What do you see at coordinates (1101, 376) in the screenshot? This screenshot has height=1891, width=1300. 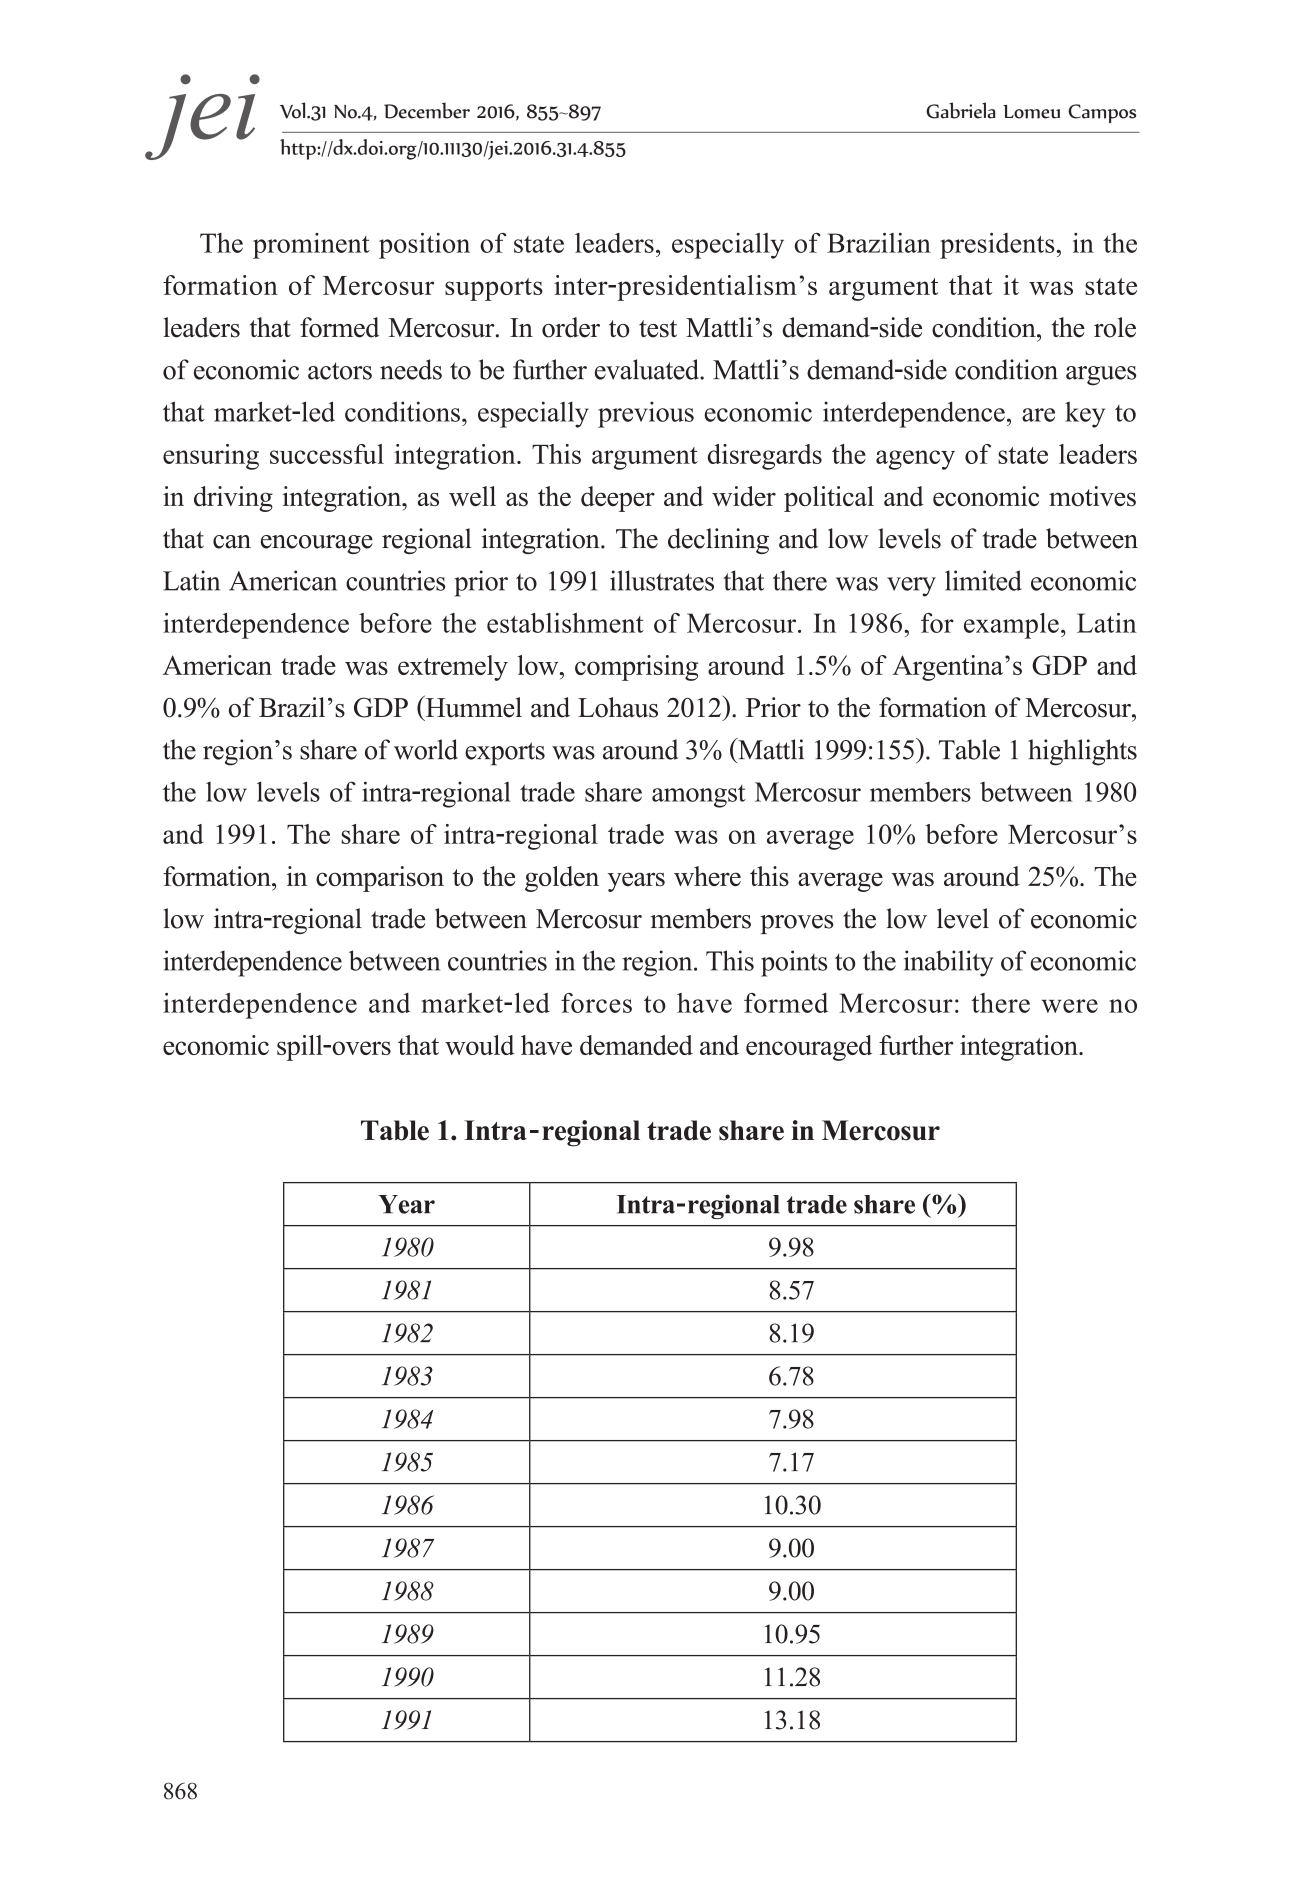 I see `argues` at bounding box center [1101, 376].
